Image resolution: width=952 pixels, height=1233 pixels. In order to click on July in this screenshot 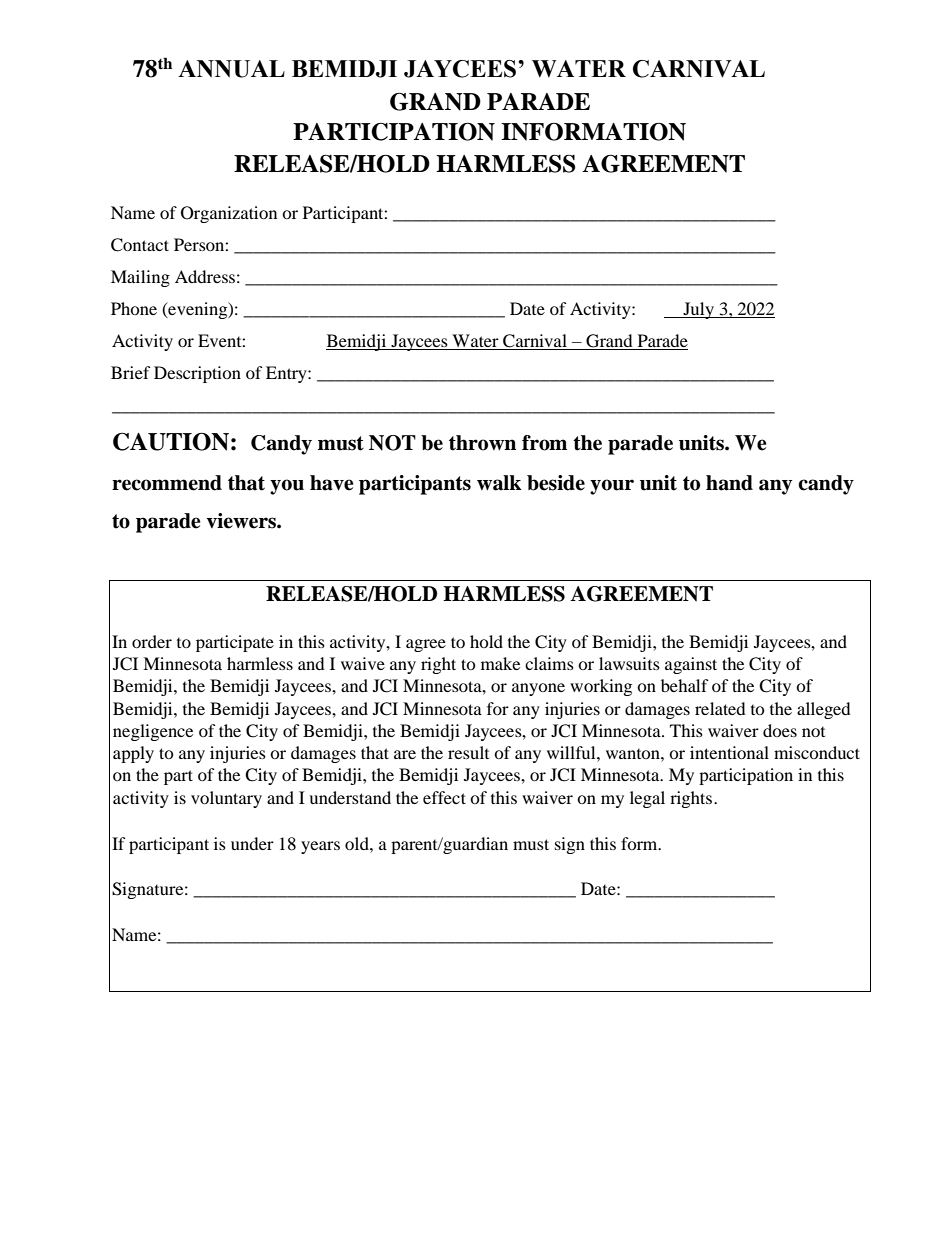, I will do `click(699, 310)`.
